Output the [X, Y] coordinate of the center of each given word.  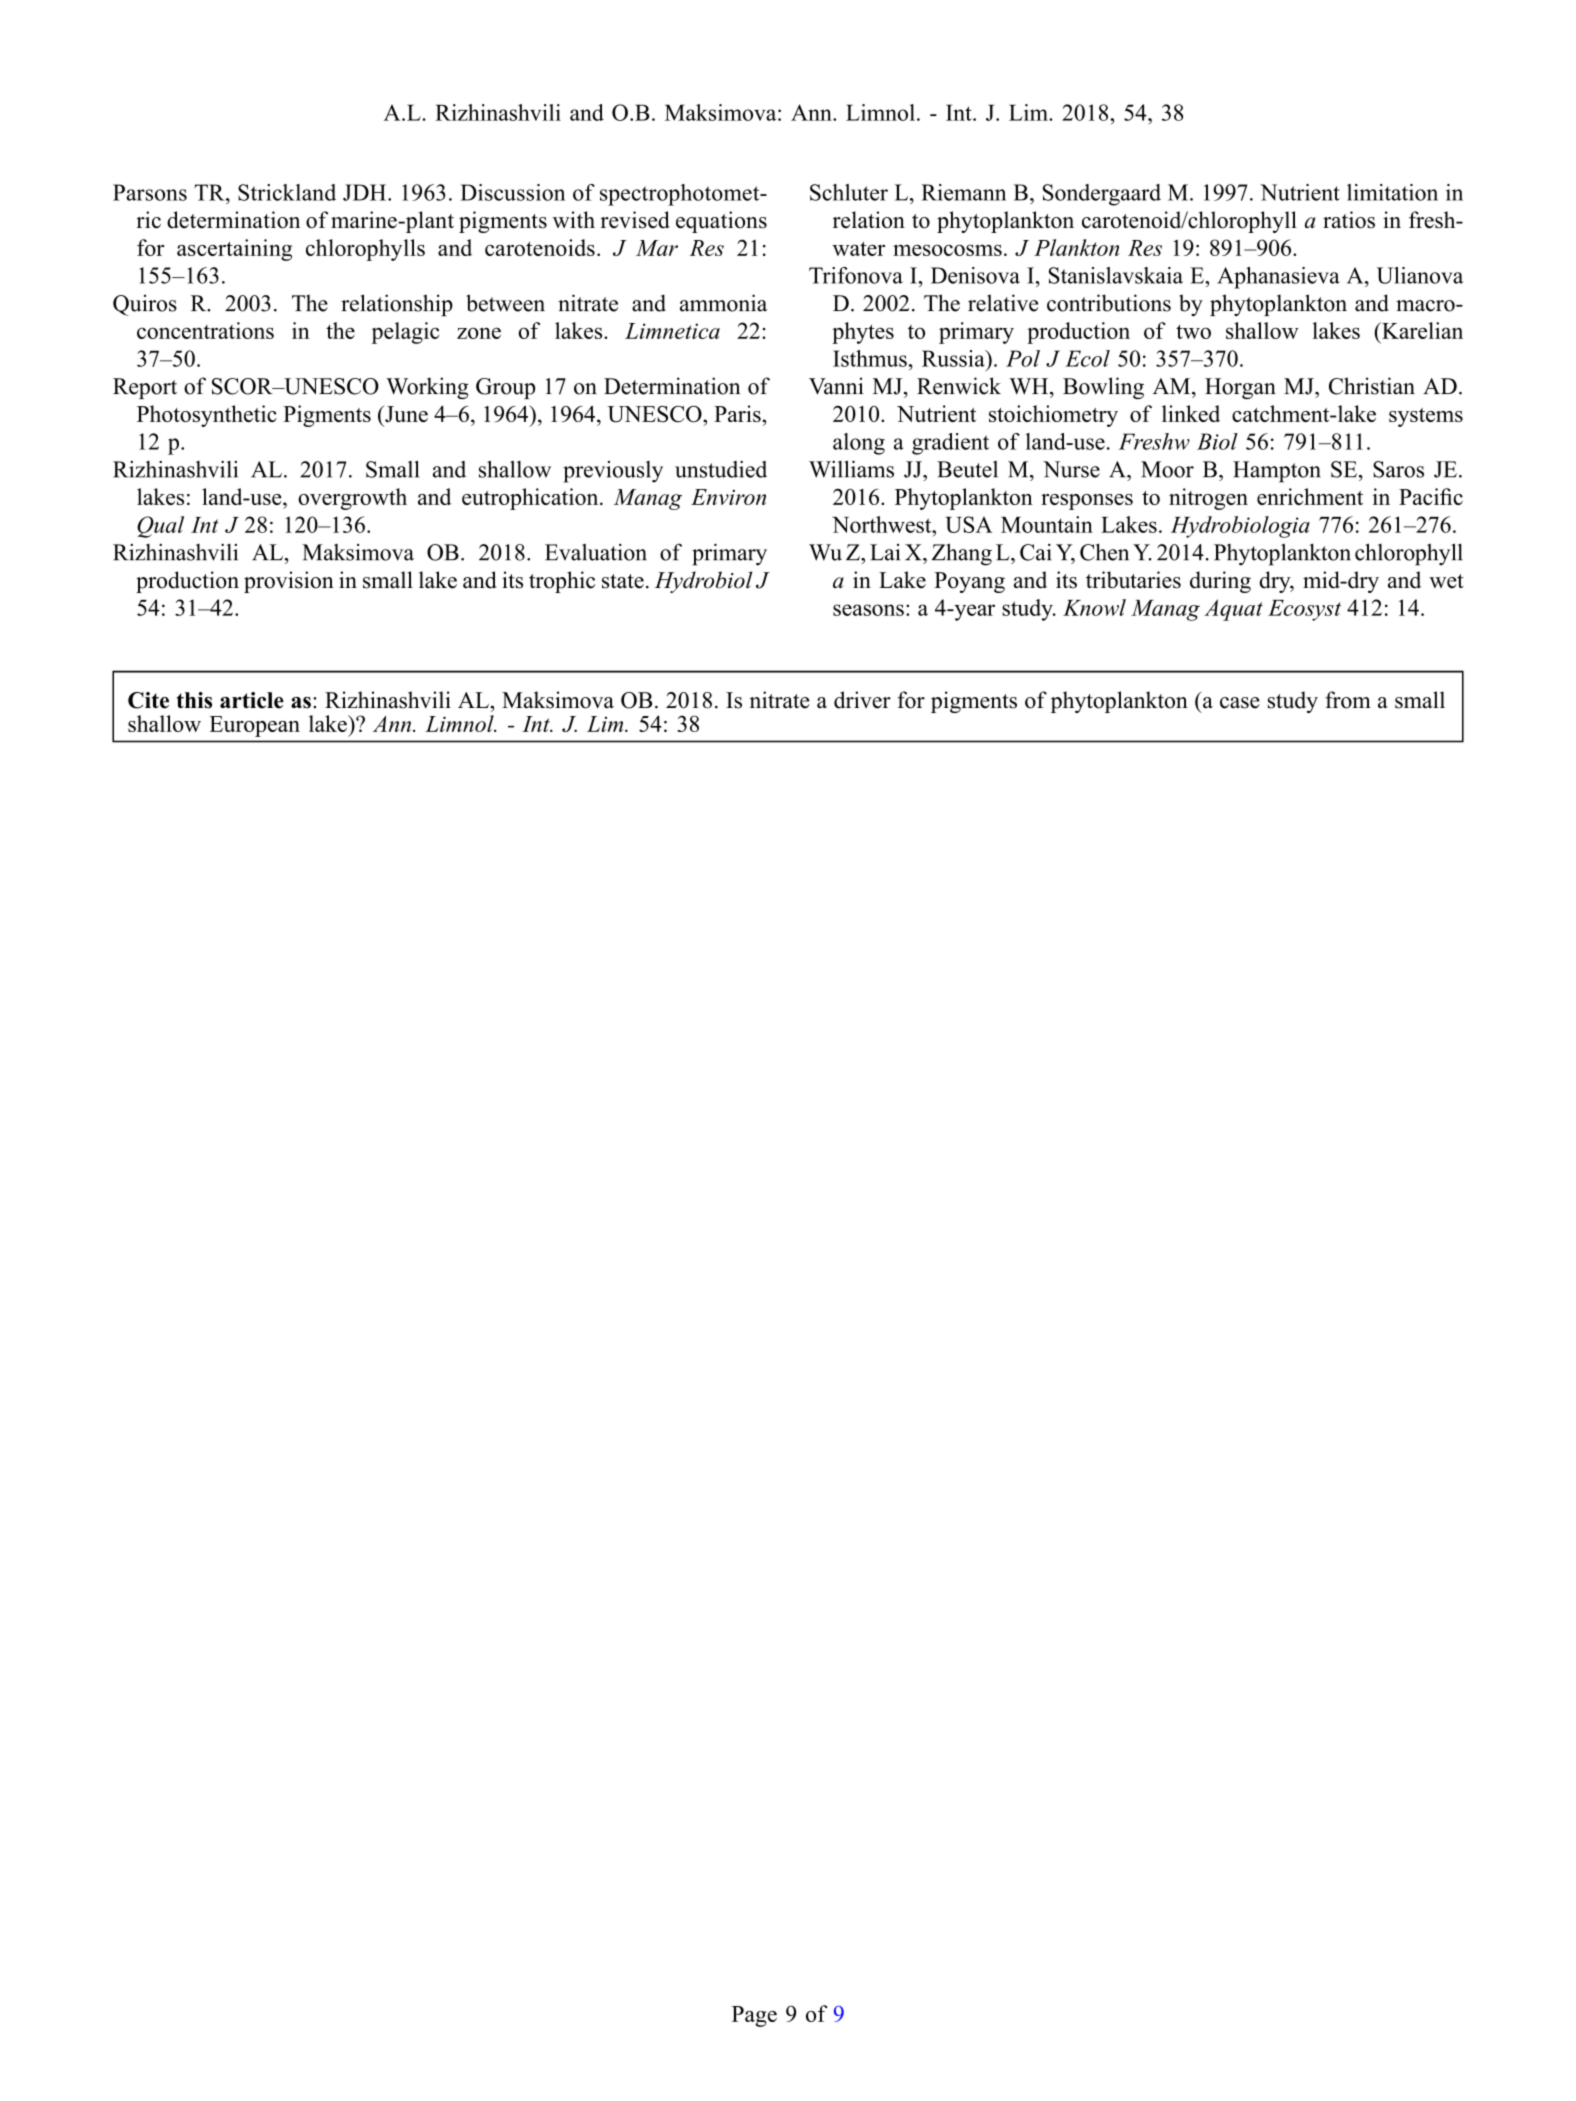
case [1240, 703]
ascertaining [234, 250]
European [254, 726]
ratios [1349, 220]
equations [721, 222]
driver [862, 700]
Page [754, 2016]
